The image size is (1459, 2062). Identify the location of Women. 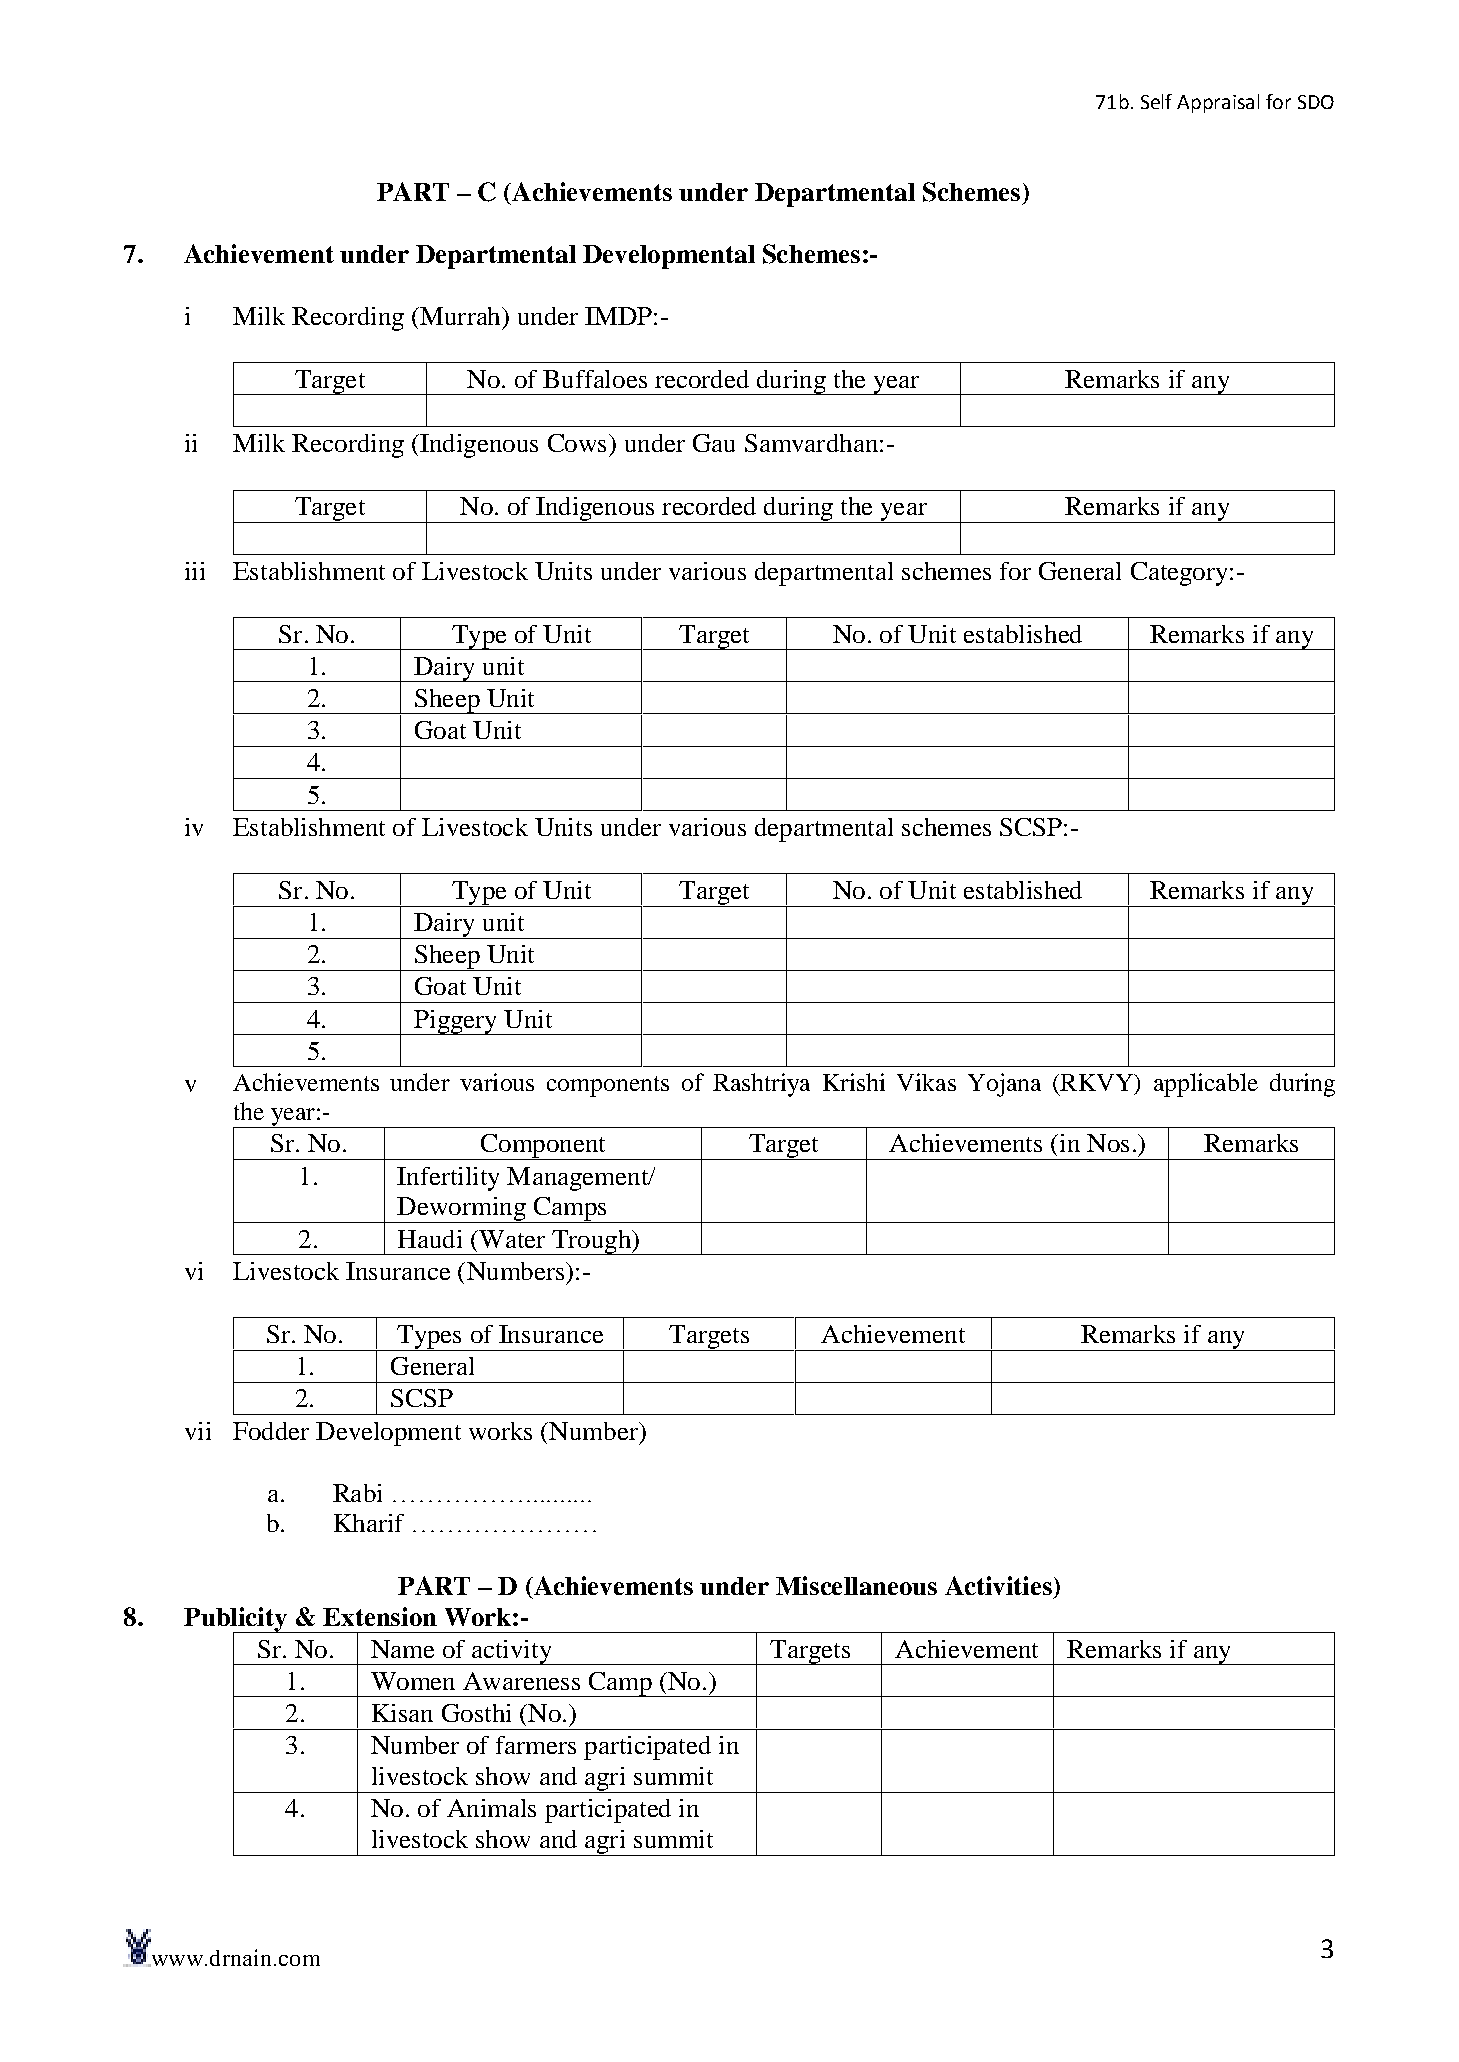
(413, 1681).
